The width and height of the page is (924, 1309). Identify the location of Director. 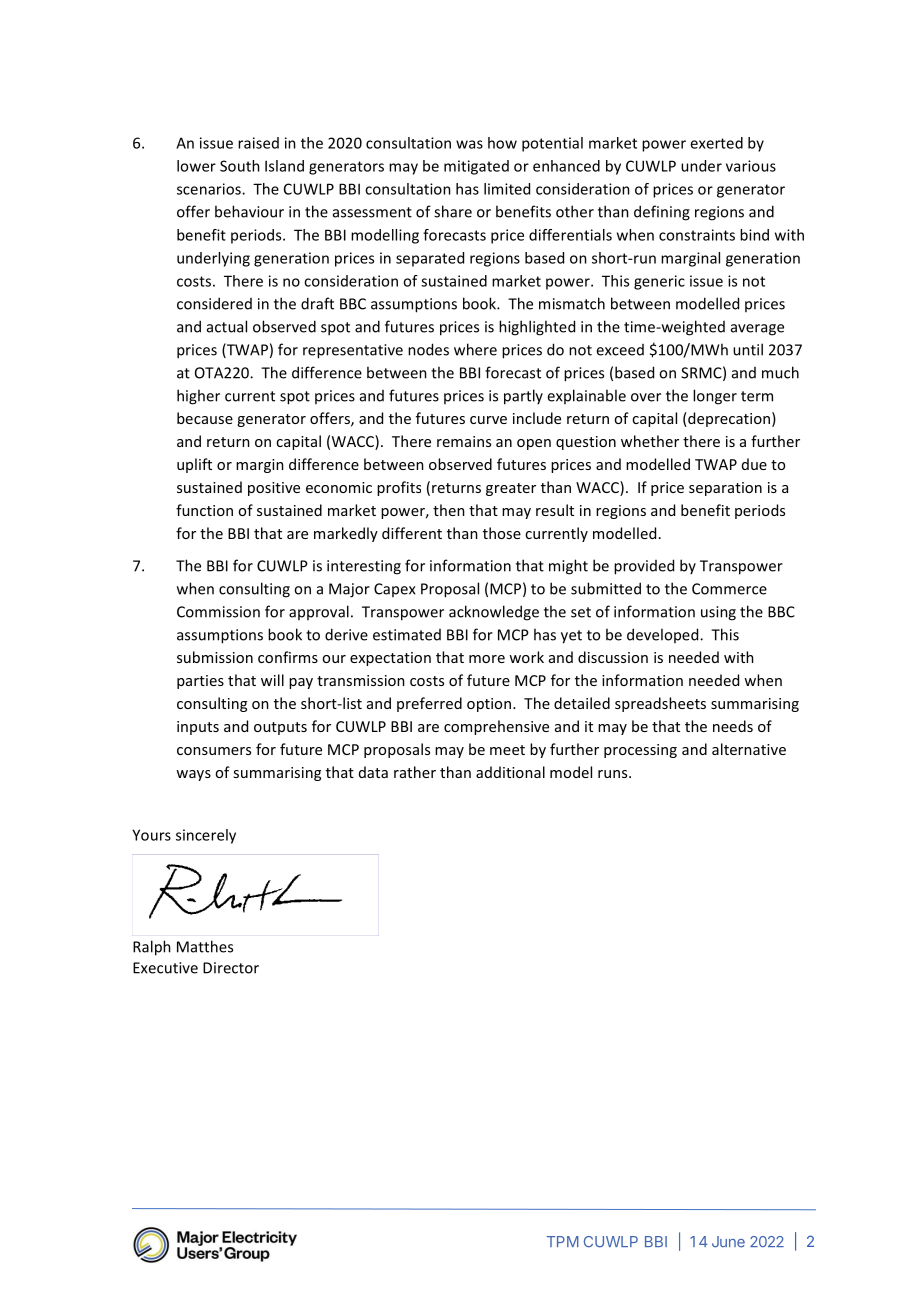
(231, 968).
